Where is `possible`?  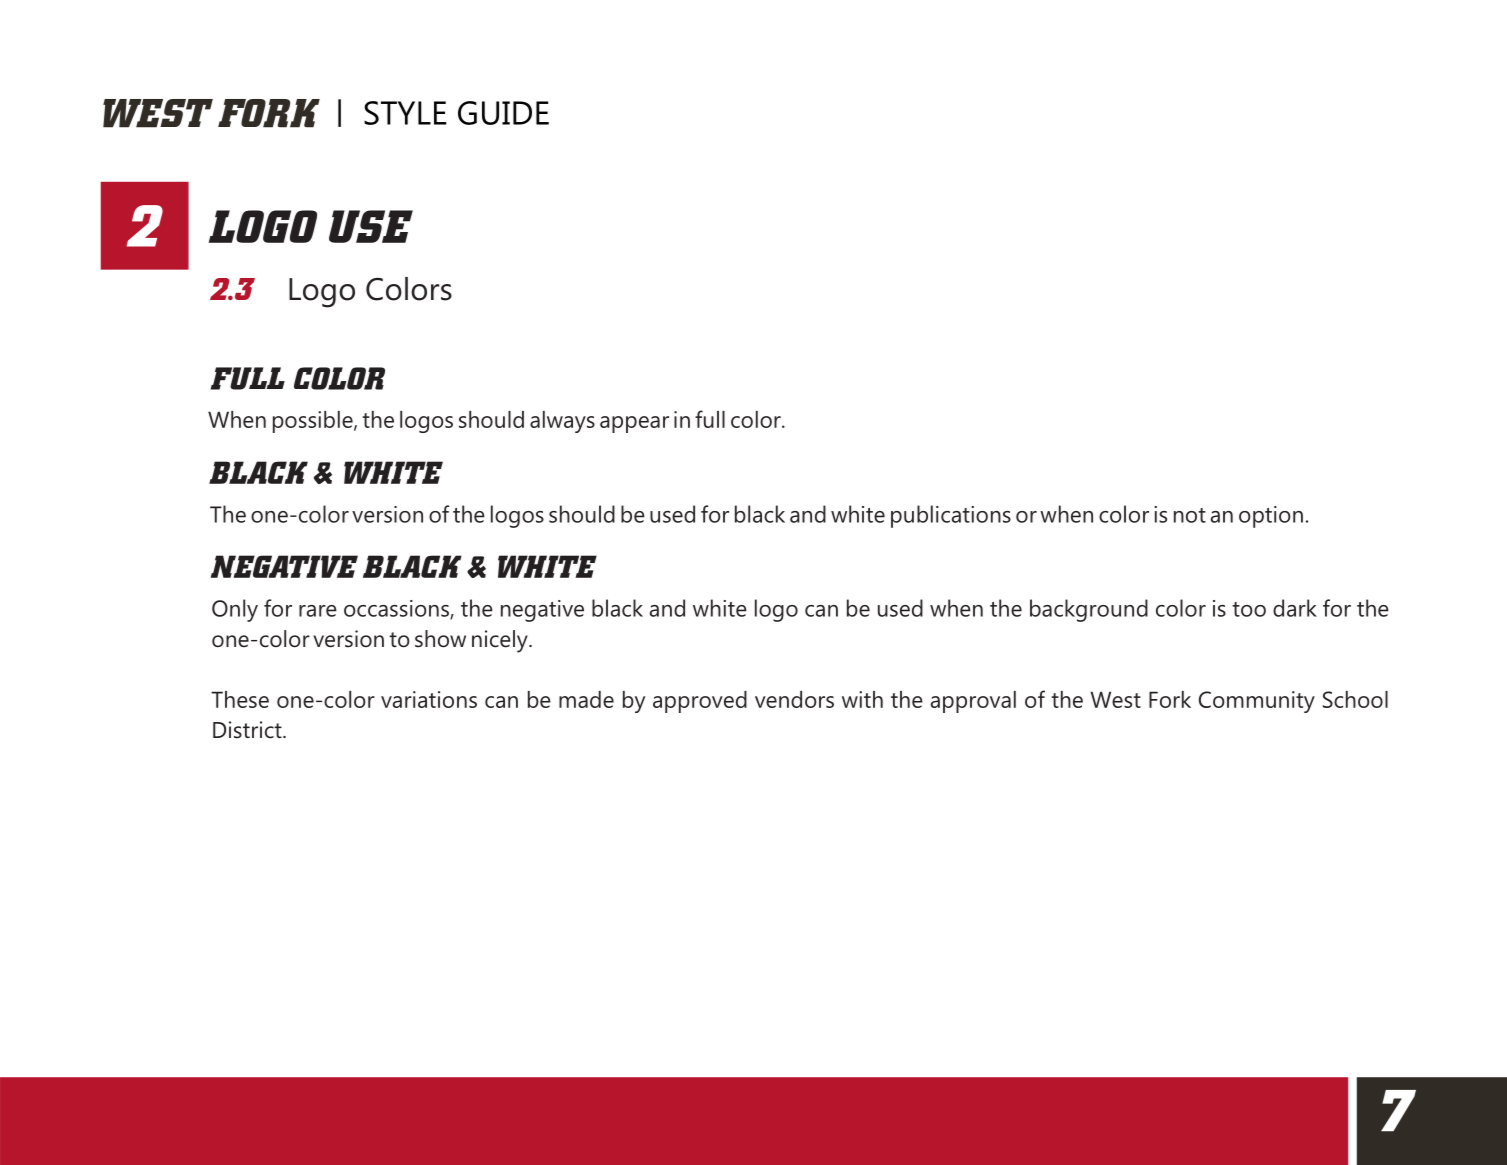 possible is located at coordinates (314, 422).
